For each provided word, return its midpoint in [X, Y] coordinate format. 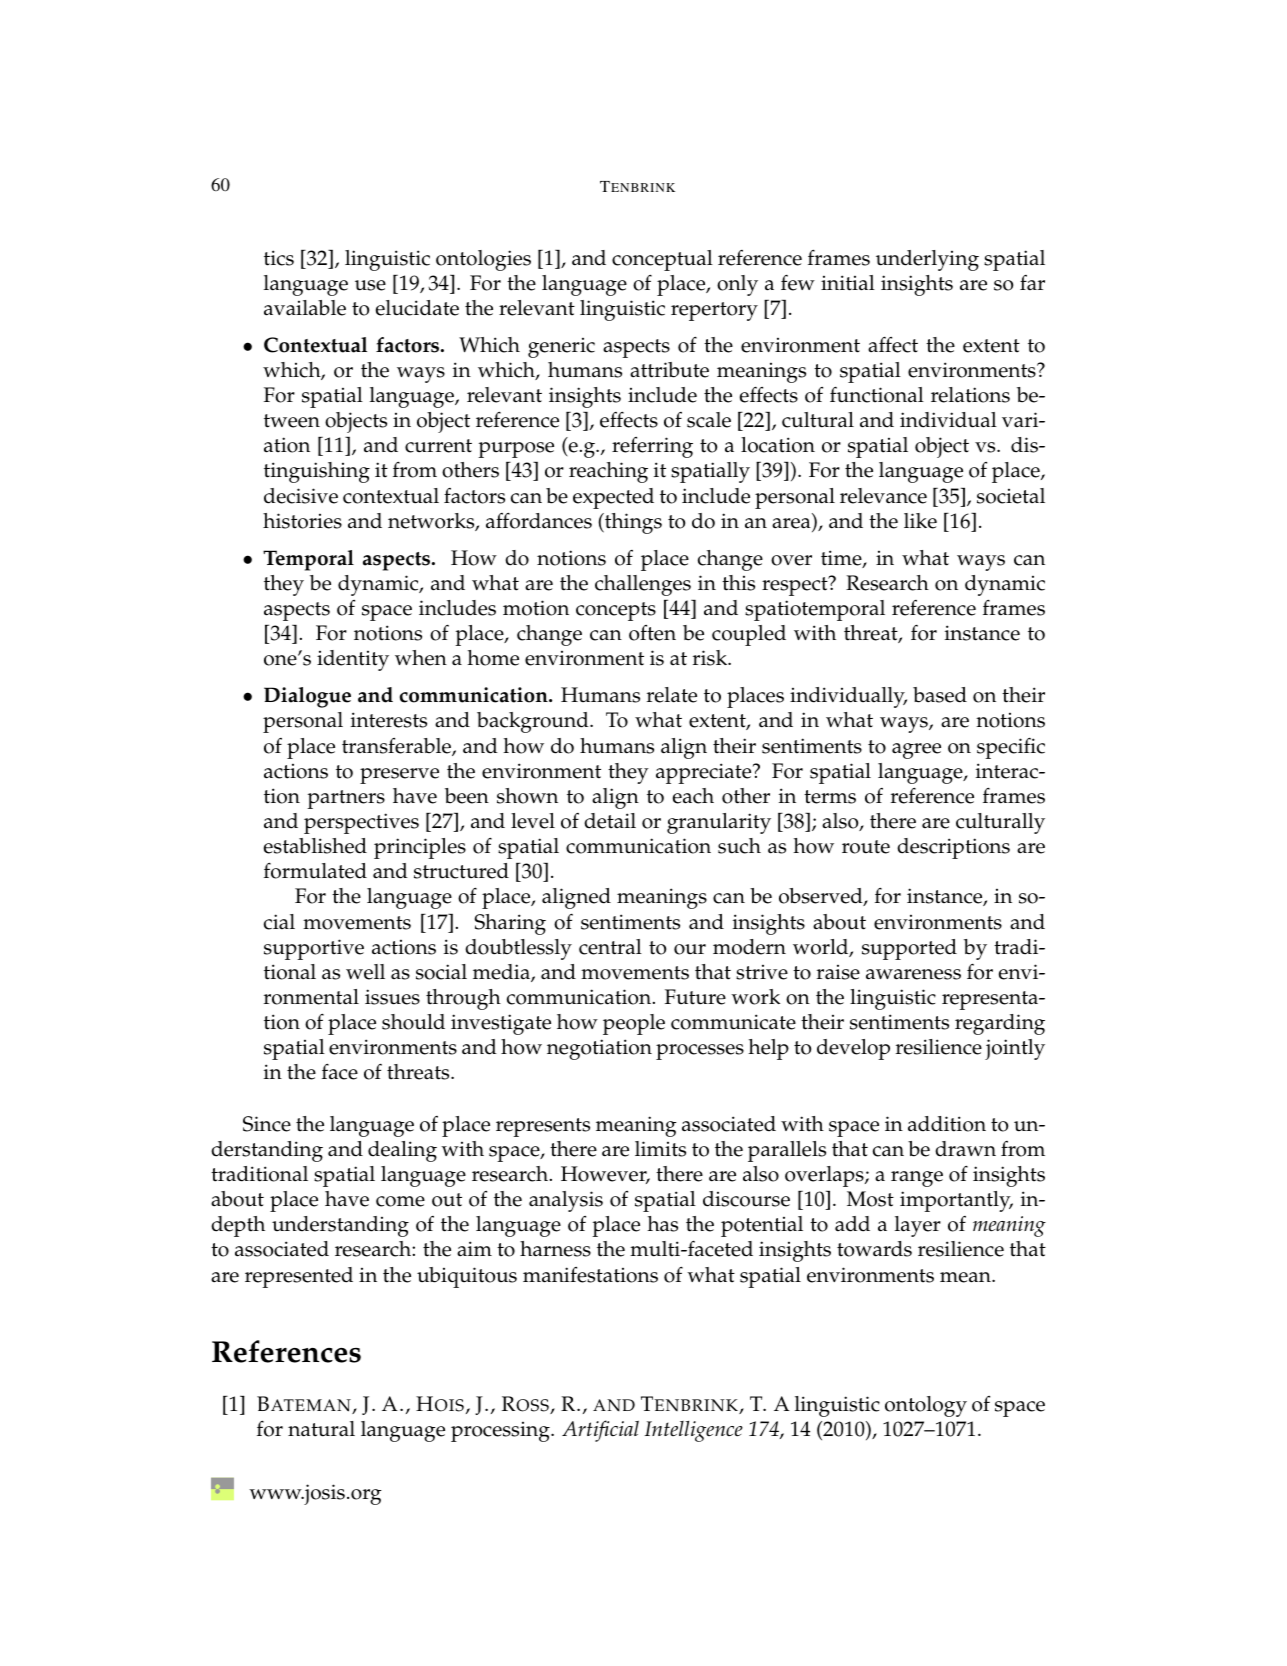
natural [321, 1429]
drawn [965, 1149]
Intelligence [694, 1431]
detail [610, 821]
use [370, 285]
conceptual [662, 260]
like [920, 521]
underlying [927, 260]
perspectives [361, 823]
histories [302, 521]
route [866, 847]
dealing [402, 1151]
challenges [643, 585]
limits [660, 1149]
